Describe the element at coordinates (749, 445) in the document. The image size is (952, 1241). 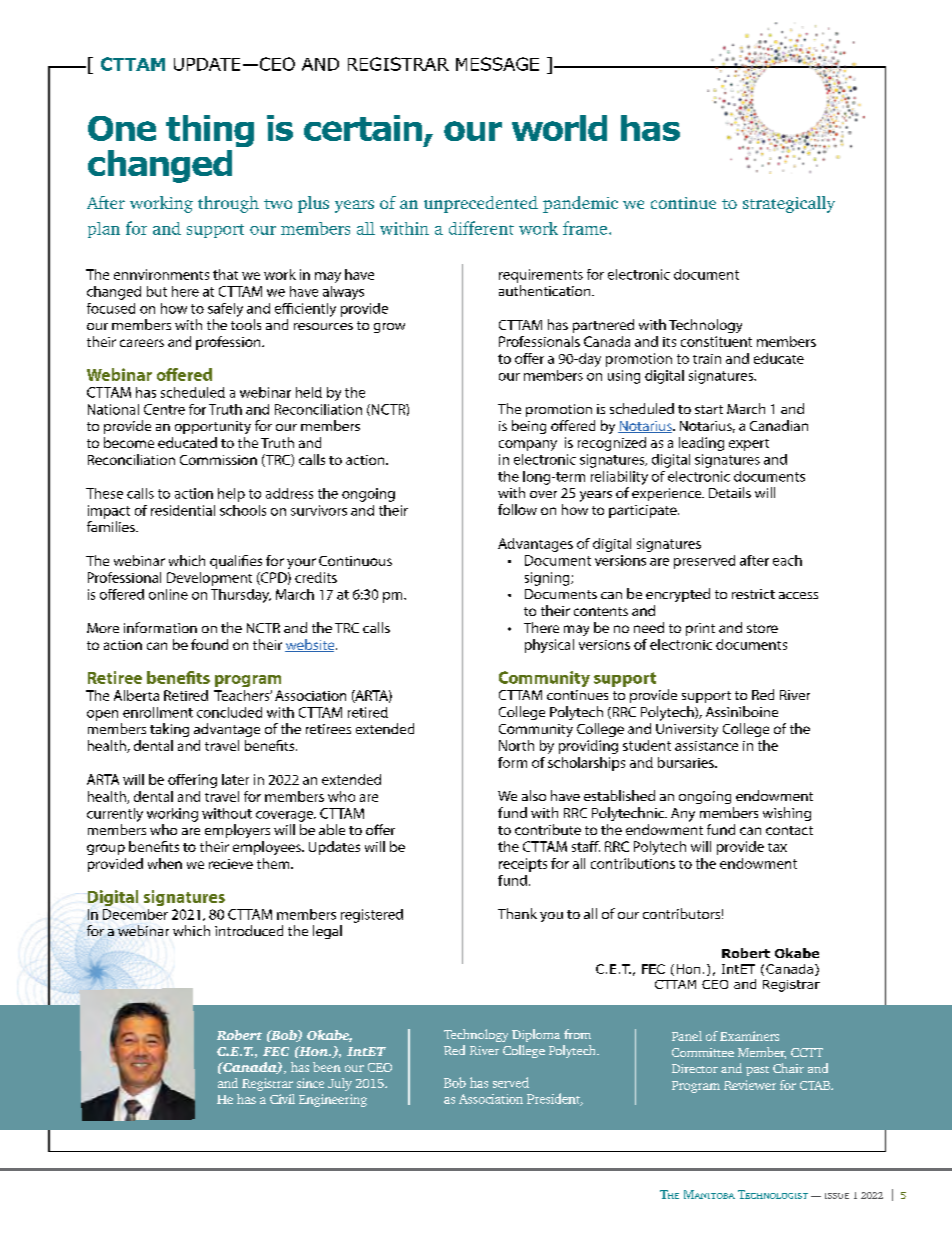
I see `expert` at that location.
